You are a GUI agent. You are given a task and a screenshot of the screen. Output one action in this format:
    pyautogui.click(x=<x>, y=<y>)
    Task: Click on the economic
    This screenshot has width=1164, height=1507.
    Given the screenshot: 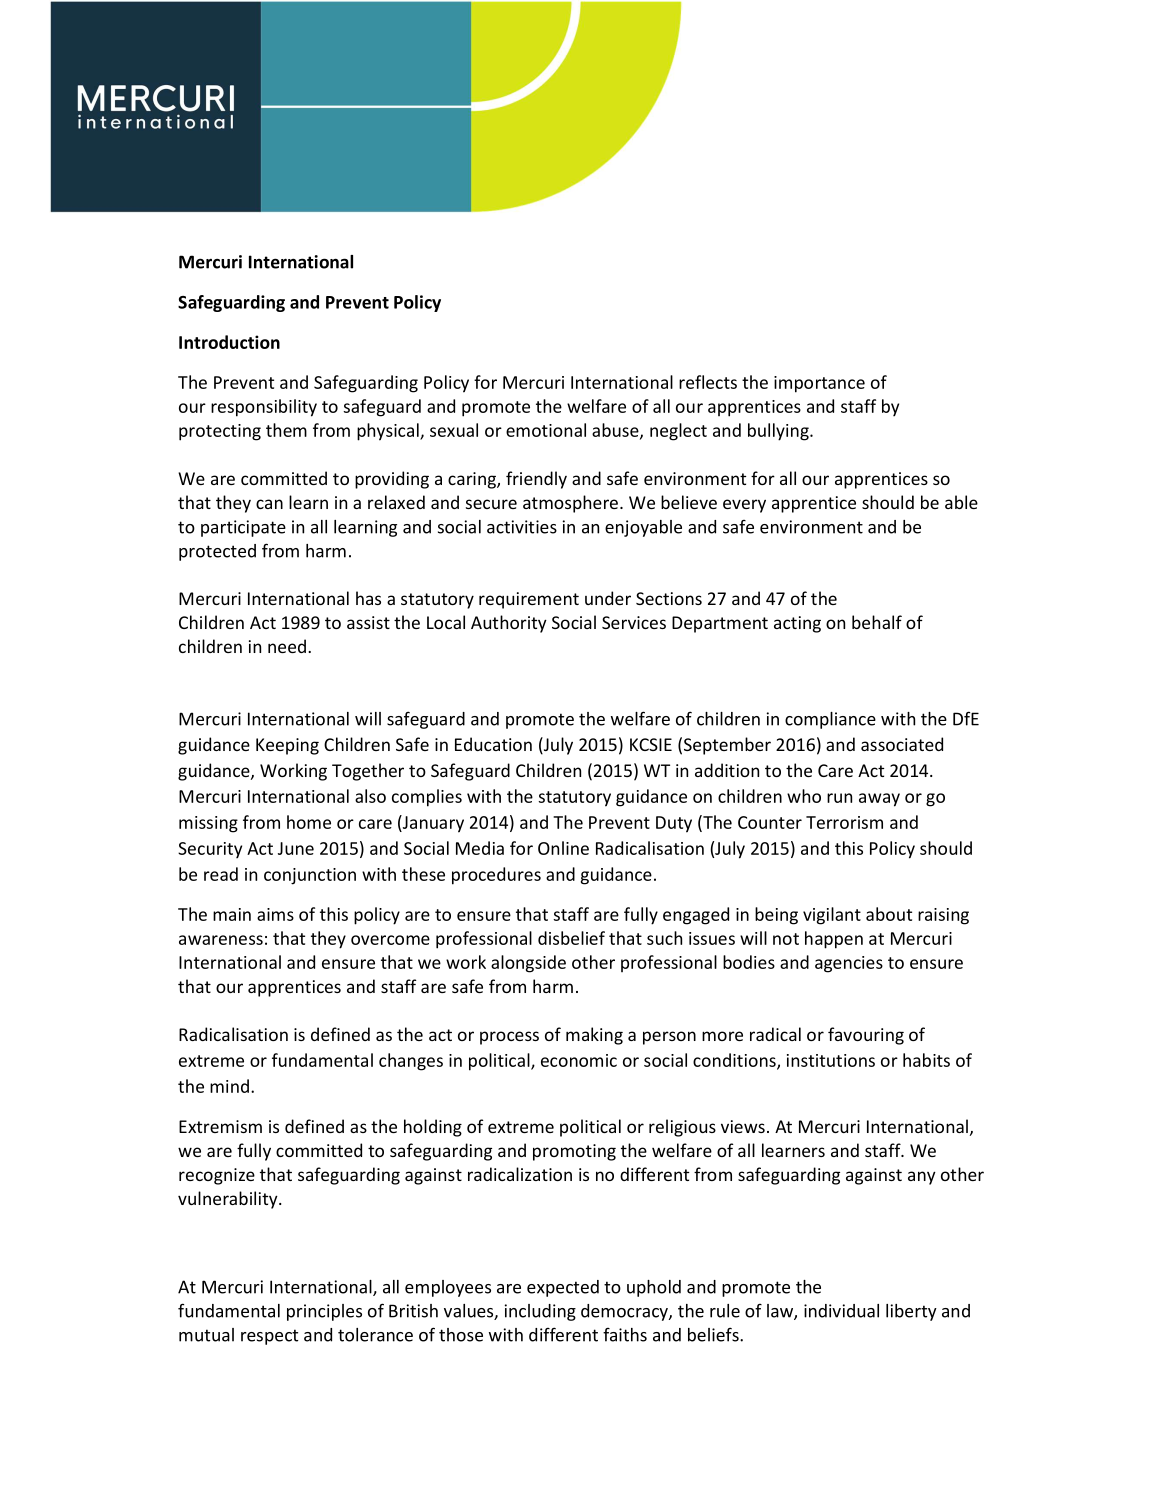 What is the action you would take?
    pyautogui.click(x=579, y=1060)
